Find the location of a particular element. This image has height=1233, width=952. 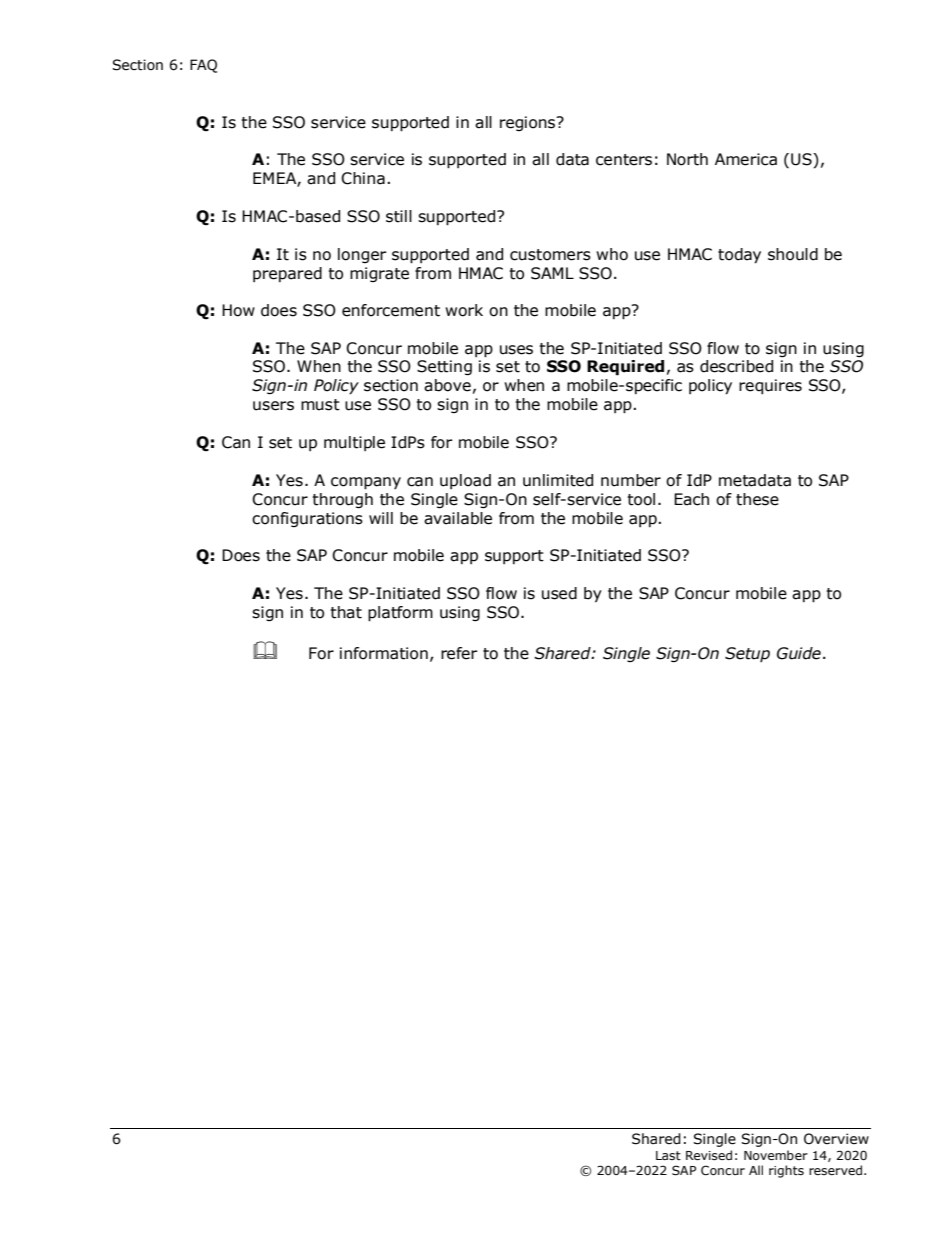

America is located at coordinates (746, 159).
